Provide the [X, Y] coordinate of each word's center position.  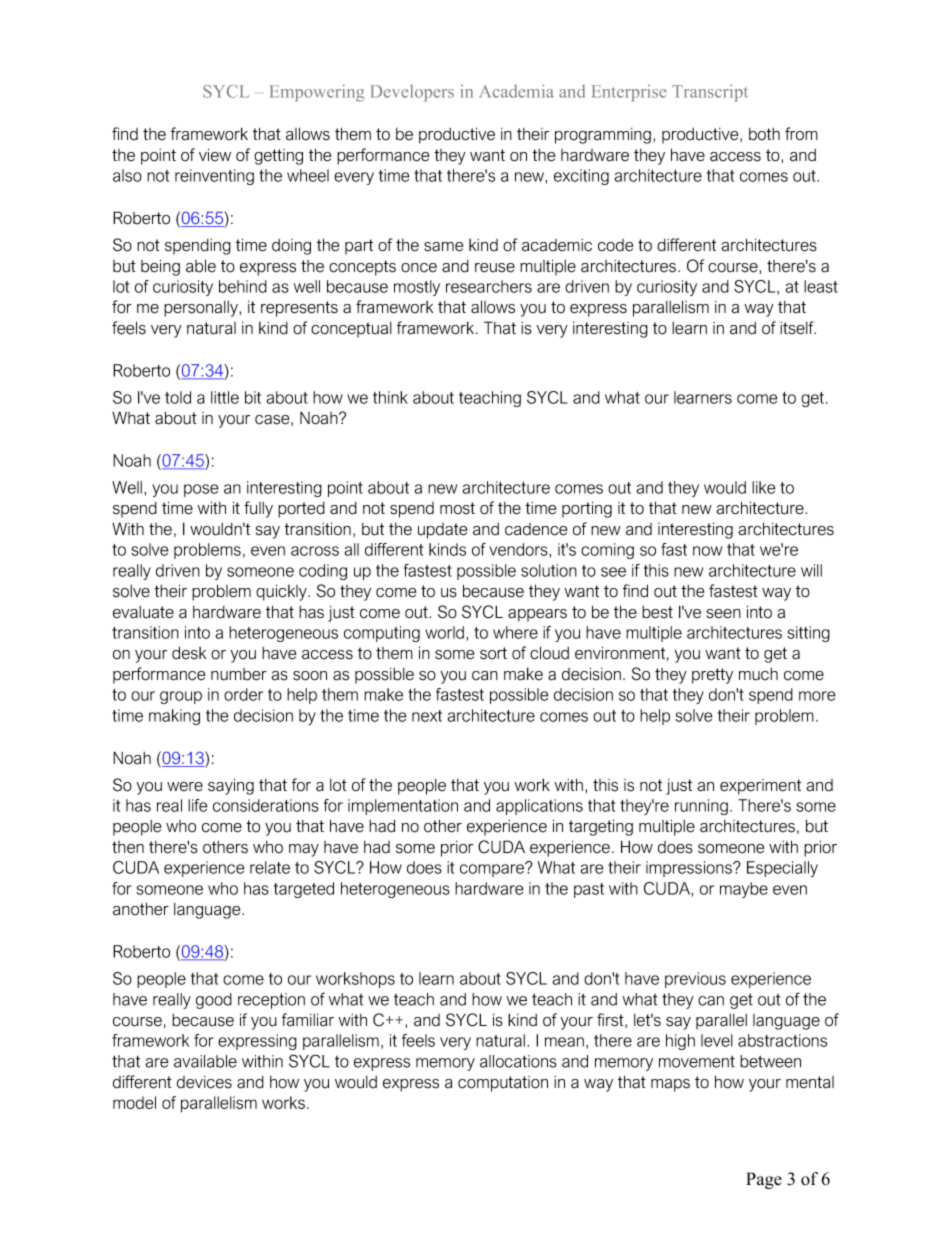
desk [189, 653]
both [764, 134]
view [215, 155]
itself [798, 328]
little [225, 397]
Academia [516, 91]
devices [204, 1082]
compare [493, 870]
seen [724, 614]
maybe [744, 890]
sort [493, 653]
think [390, 397]
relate [270, 867]
